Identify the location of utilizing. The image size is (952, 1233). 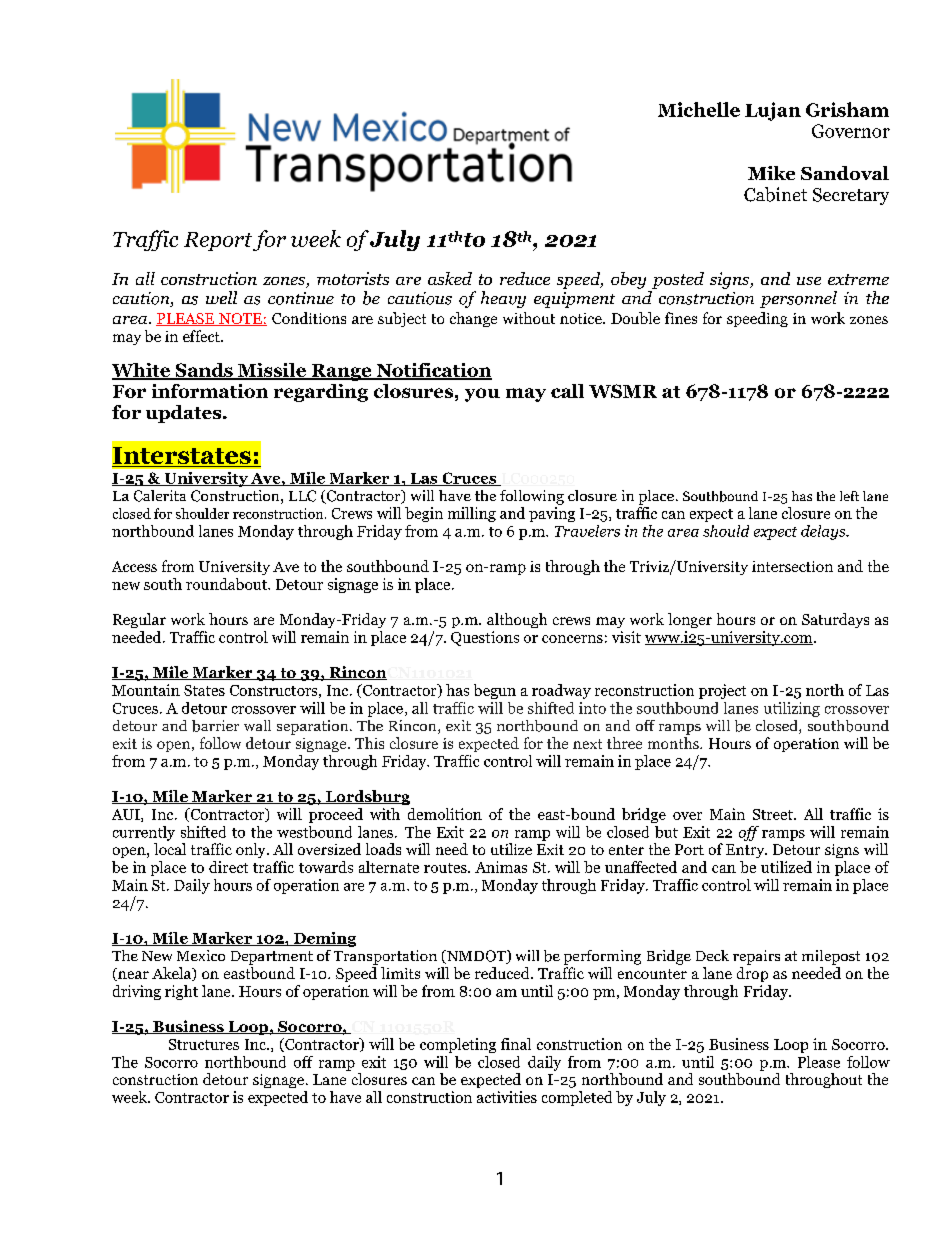
(792, 709).
